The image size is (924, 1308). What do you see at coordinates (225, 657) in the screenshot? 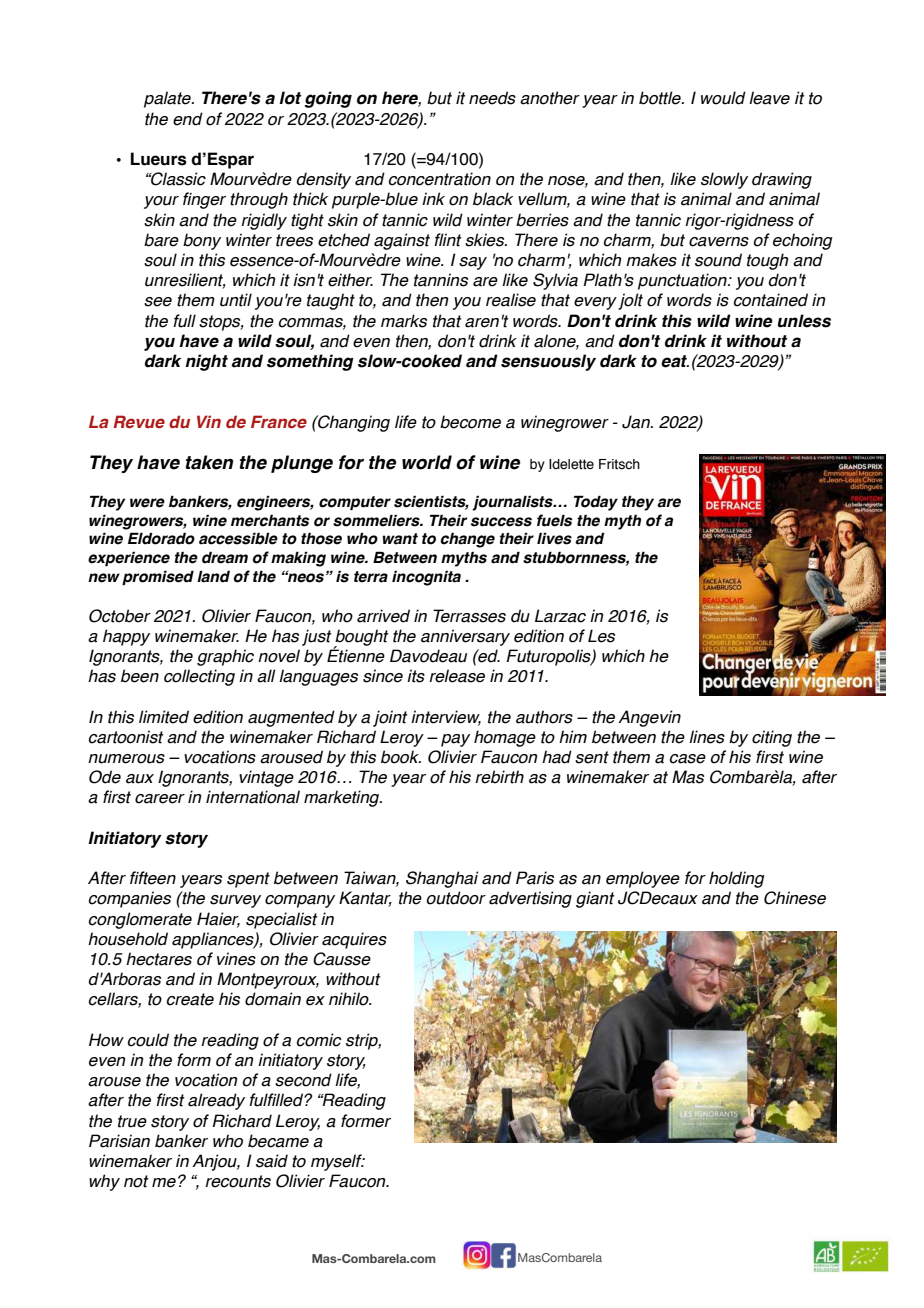
I see `graphic` at bounding box center [225, 657].
